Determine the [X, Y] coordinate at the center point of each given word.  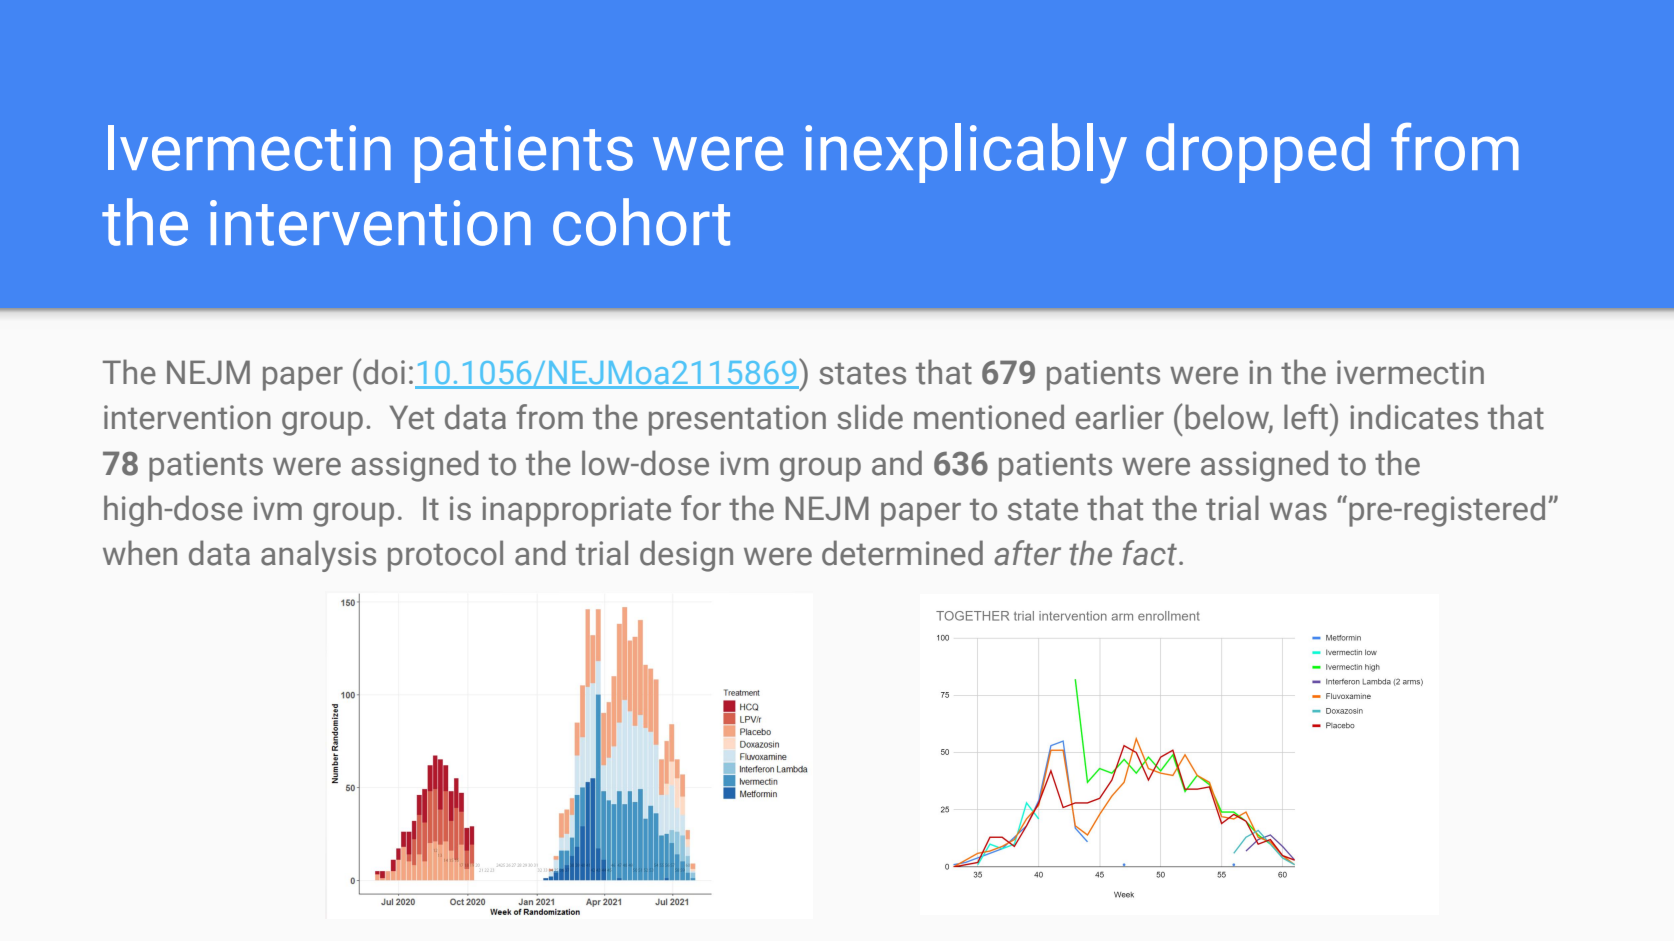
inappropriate [576, 511]
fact [1150, 553]
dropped [1258, 153]
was [1298, 512]
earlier [1120, 417]
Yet [411, 417]
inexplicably [966, 153]
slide [870, 417]
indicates [1414, 417]
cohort [641, 222]
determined [902, 553]
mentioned [989, 417]
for [701, 508]
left [1307, 416]
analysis [318, 556]
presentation [737, 420]
